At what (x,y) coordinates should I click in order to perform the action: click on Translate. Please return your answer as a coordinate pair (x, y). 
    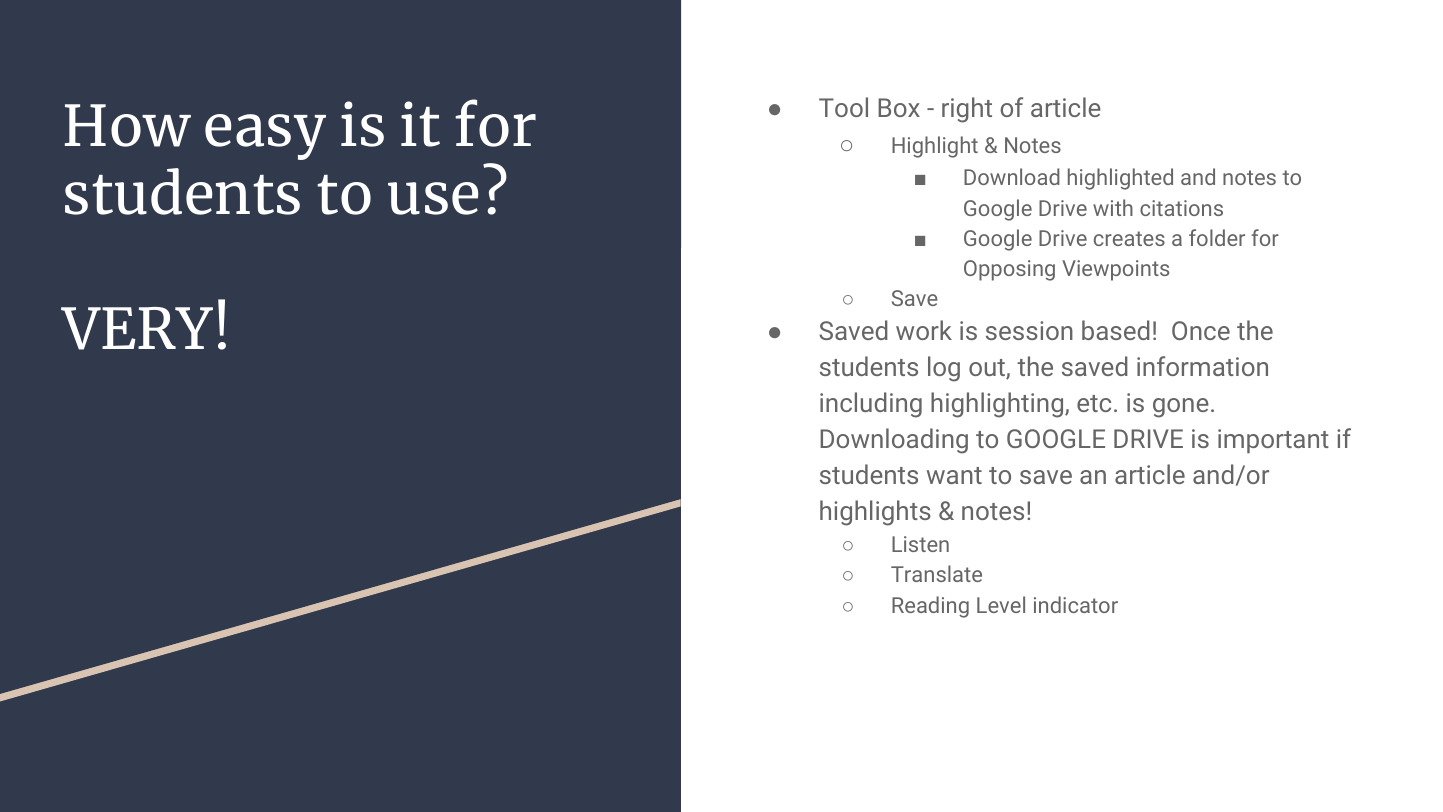
    Looking at the image, I should click on (936, 573).
